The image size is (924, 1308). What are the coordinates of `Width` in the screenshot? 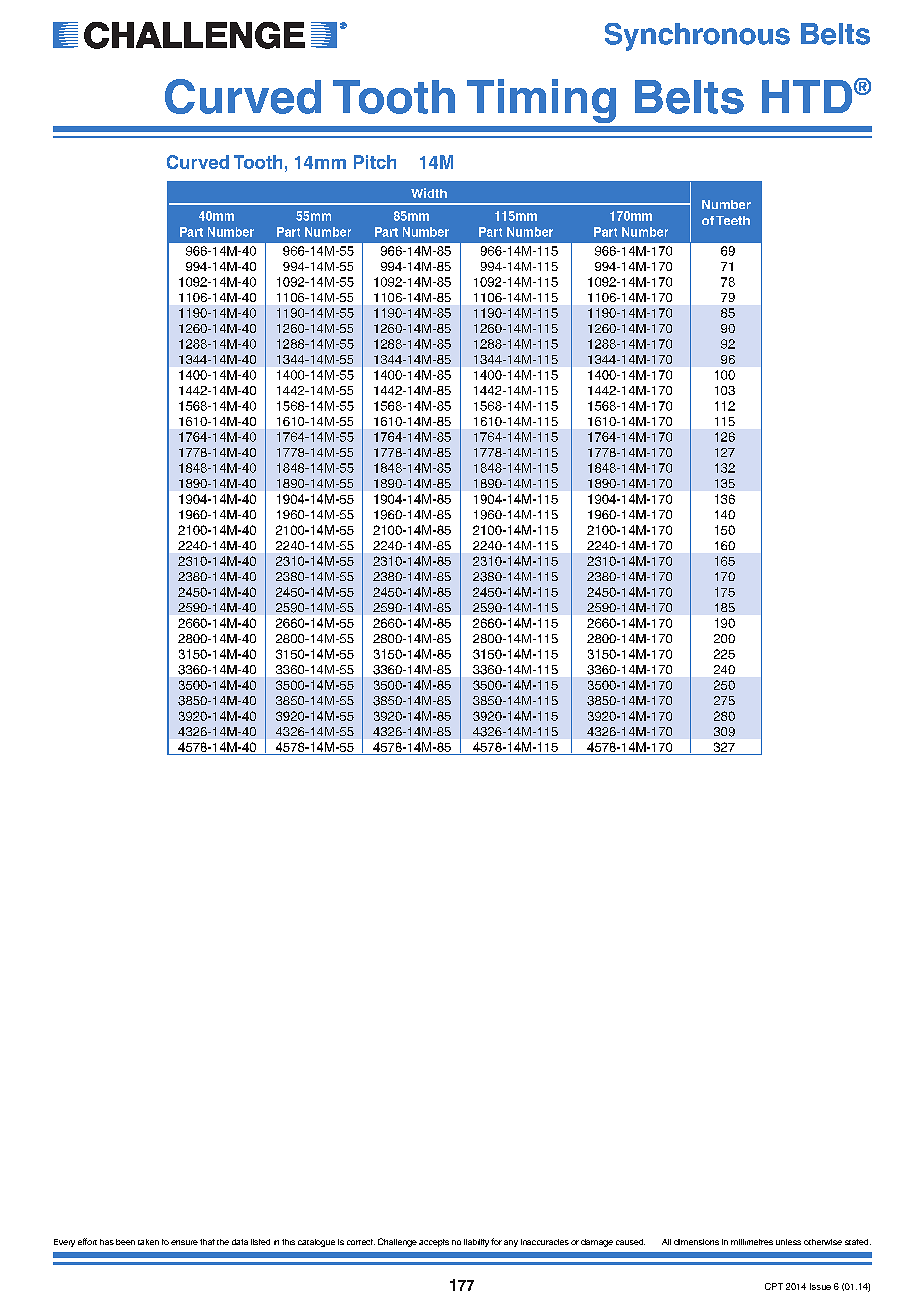 It's located at (429, 193).
